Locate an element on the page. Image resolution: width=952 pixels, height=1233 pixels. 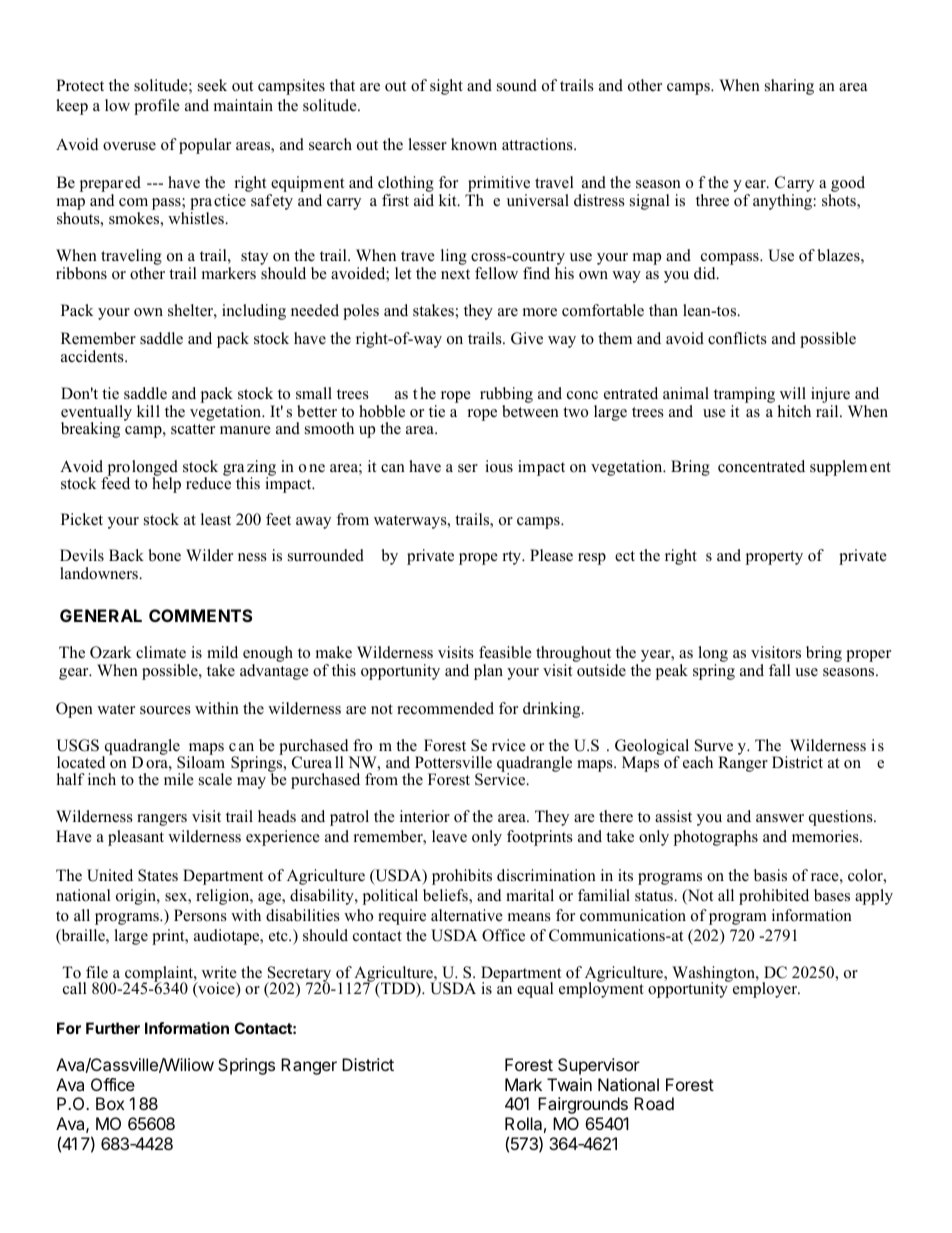
Box is located at coordinates (110, 1103).
